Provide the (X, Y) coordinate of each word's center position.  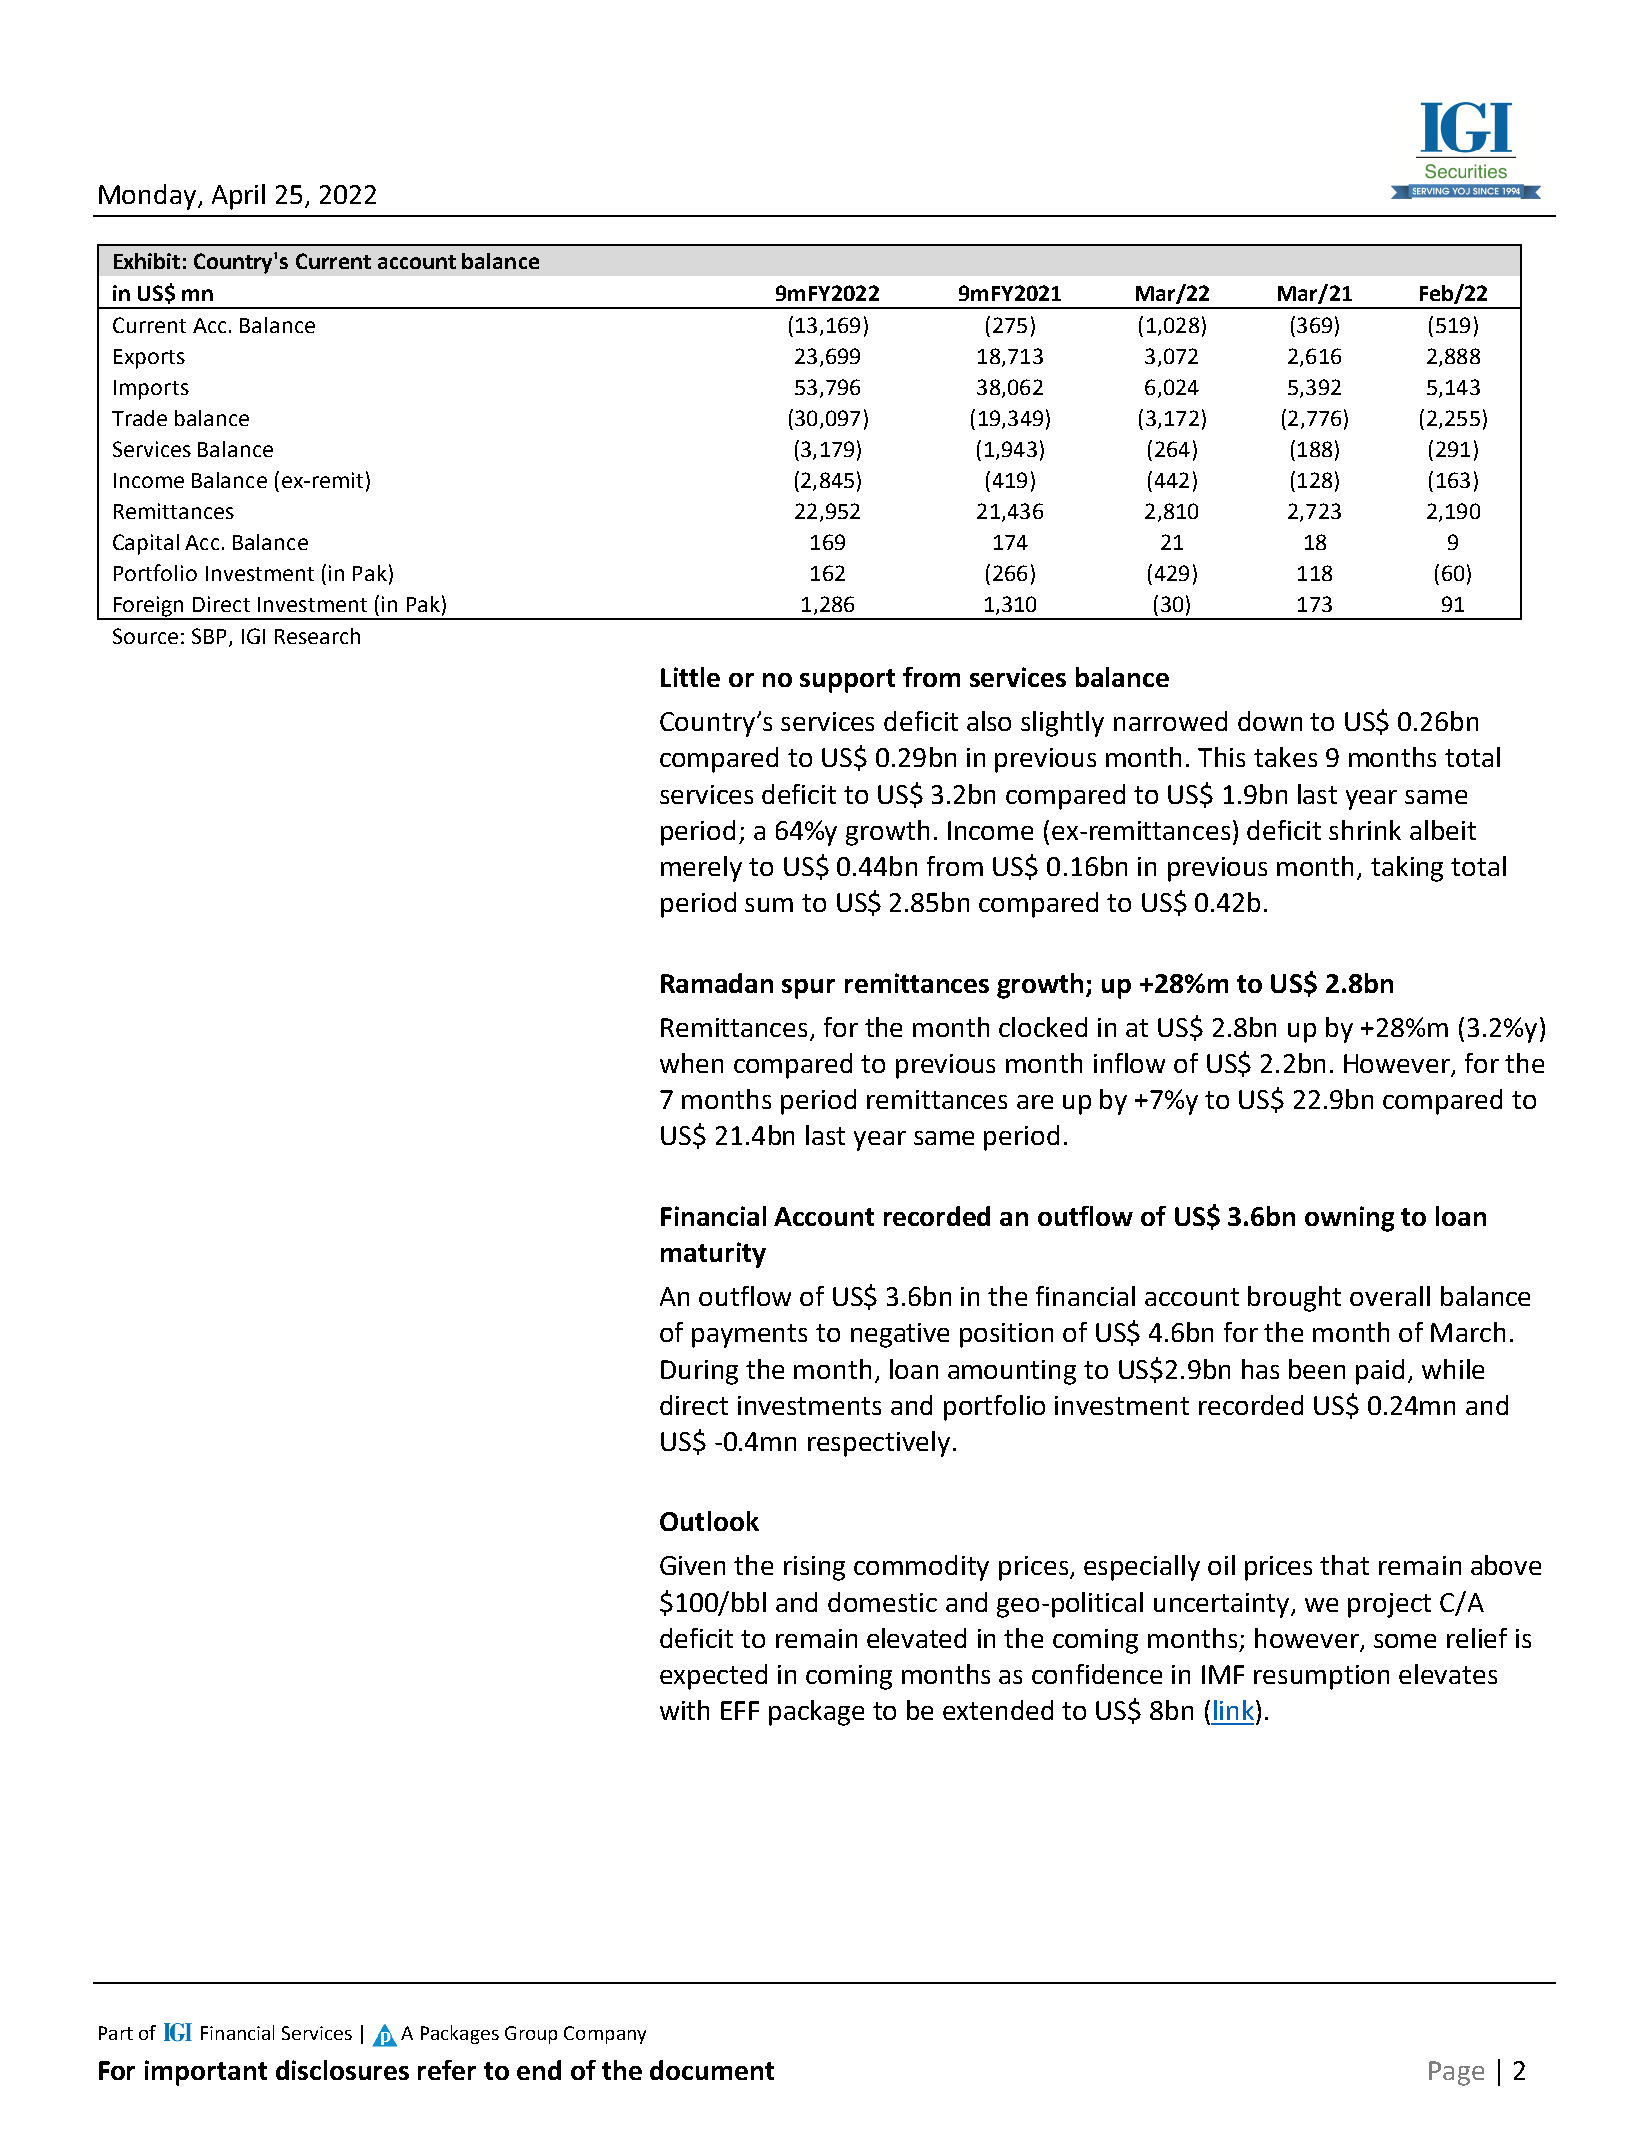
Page (1456, 2073)
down (1270, 721)
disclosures (342, 2070)
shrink (1365, 830)
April (238, 197)
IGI (253, 636)
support (847, 681)
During (699, 1372)
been (1317, 1369)
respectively (879, 1444)
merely (701, 869)
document (712, 2070)
